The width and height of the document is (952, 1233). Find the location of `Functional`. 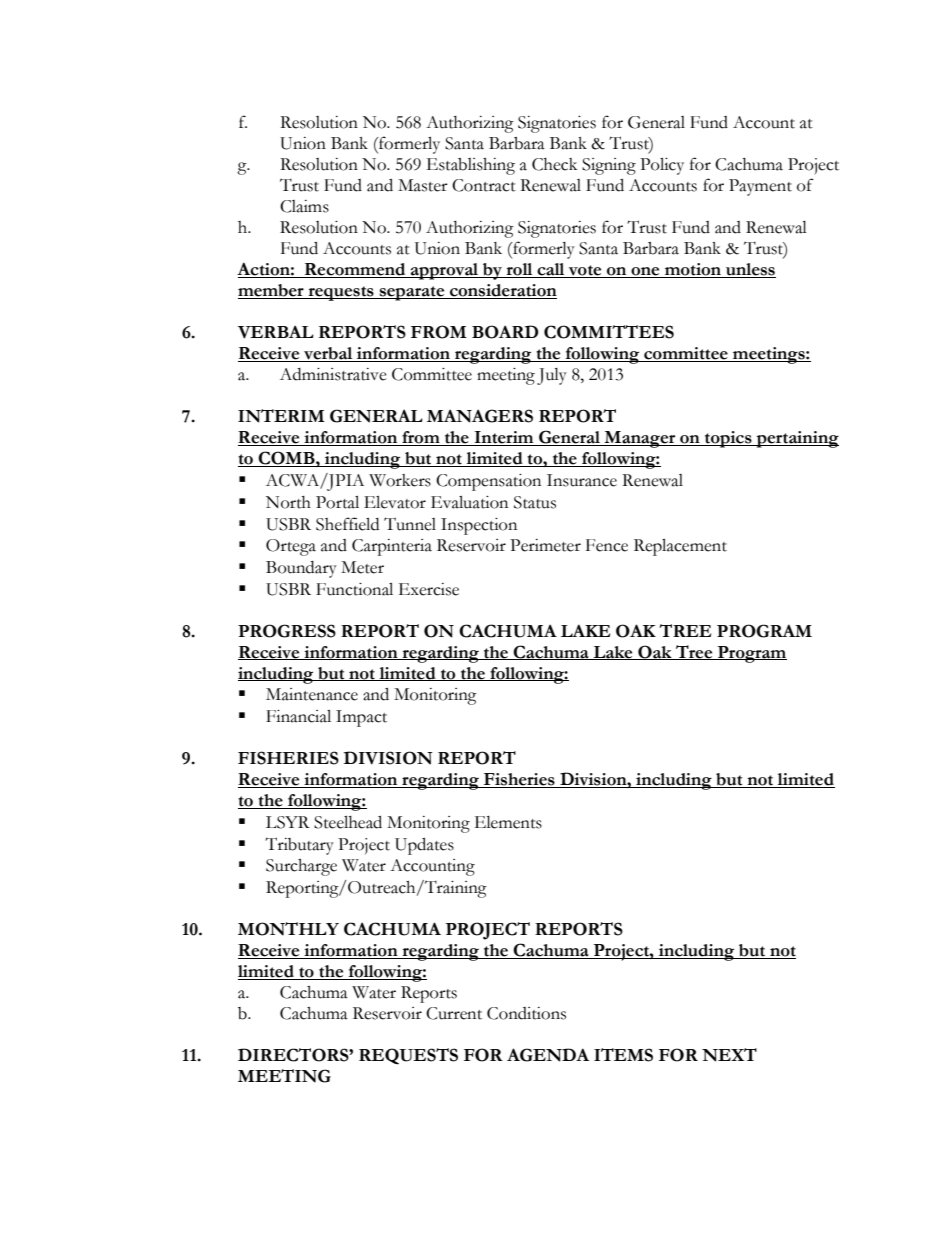

Functional is located at coordinates (354, 589).
